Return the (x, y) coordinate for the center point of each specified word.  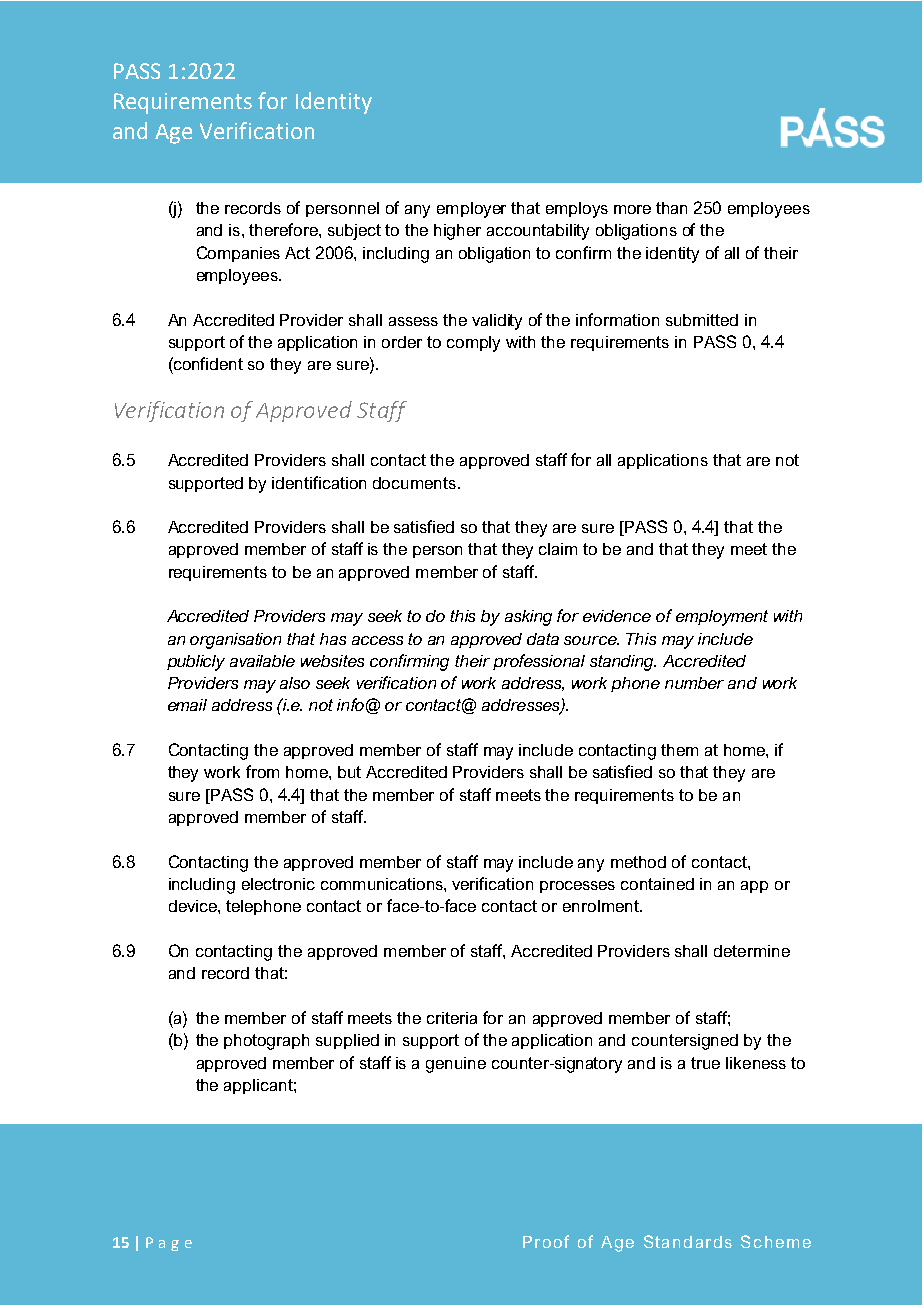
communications (383, 884)
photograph (266, 1042)
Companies (238, 254)
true (705, 1063)
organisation (235, 641)
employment (722, 618)
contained (657, 884)
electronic (278, 884)
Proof (546, 1241)
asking (528, 618)
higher (457, 232)
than (671, 208)
